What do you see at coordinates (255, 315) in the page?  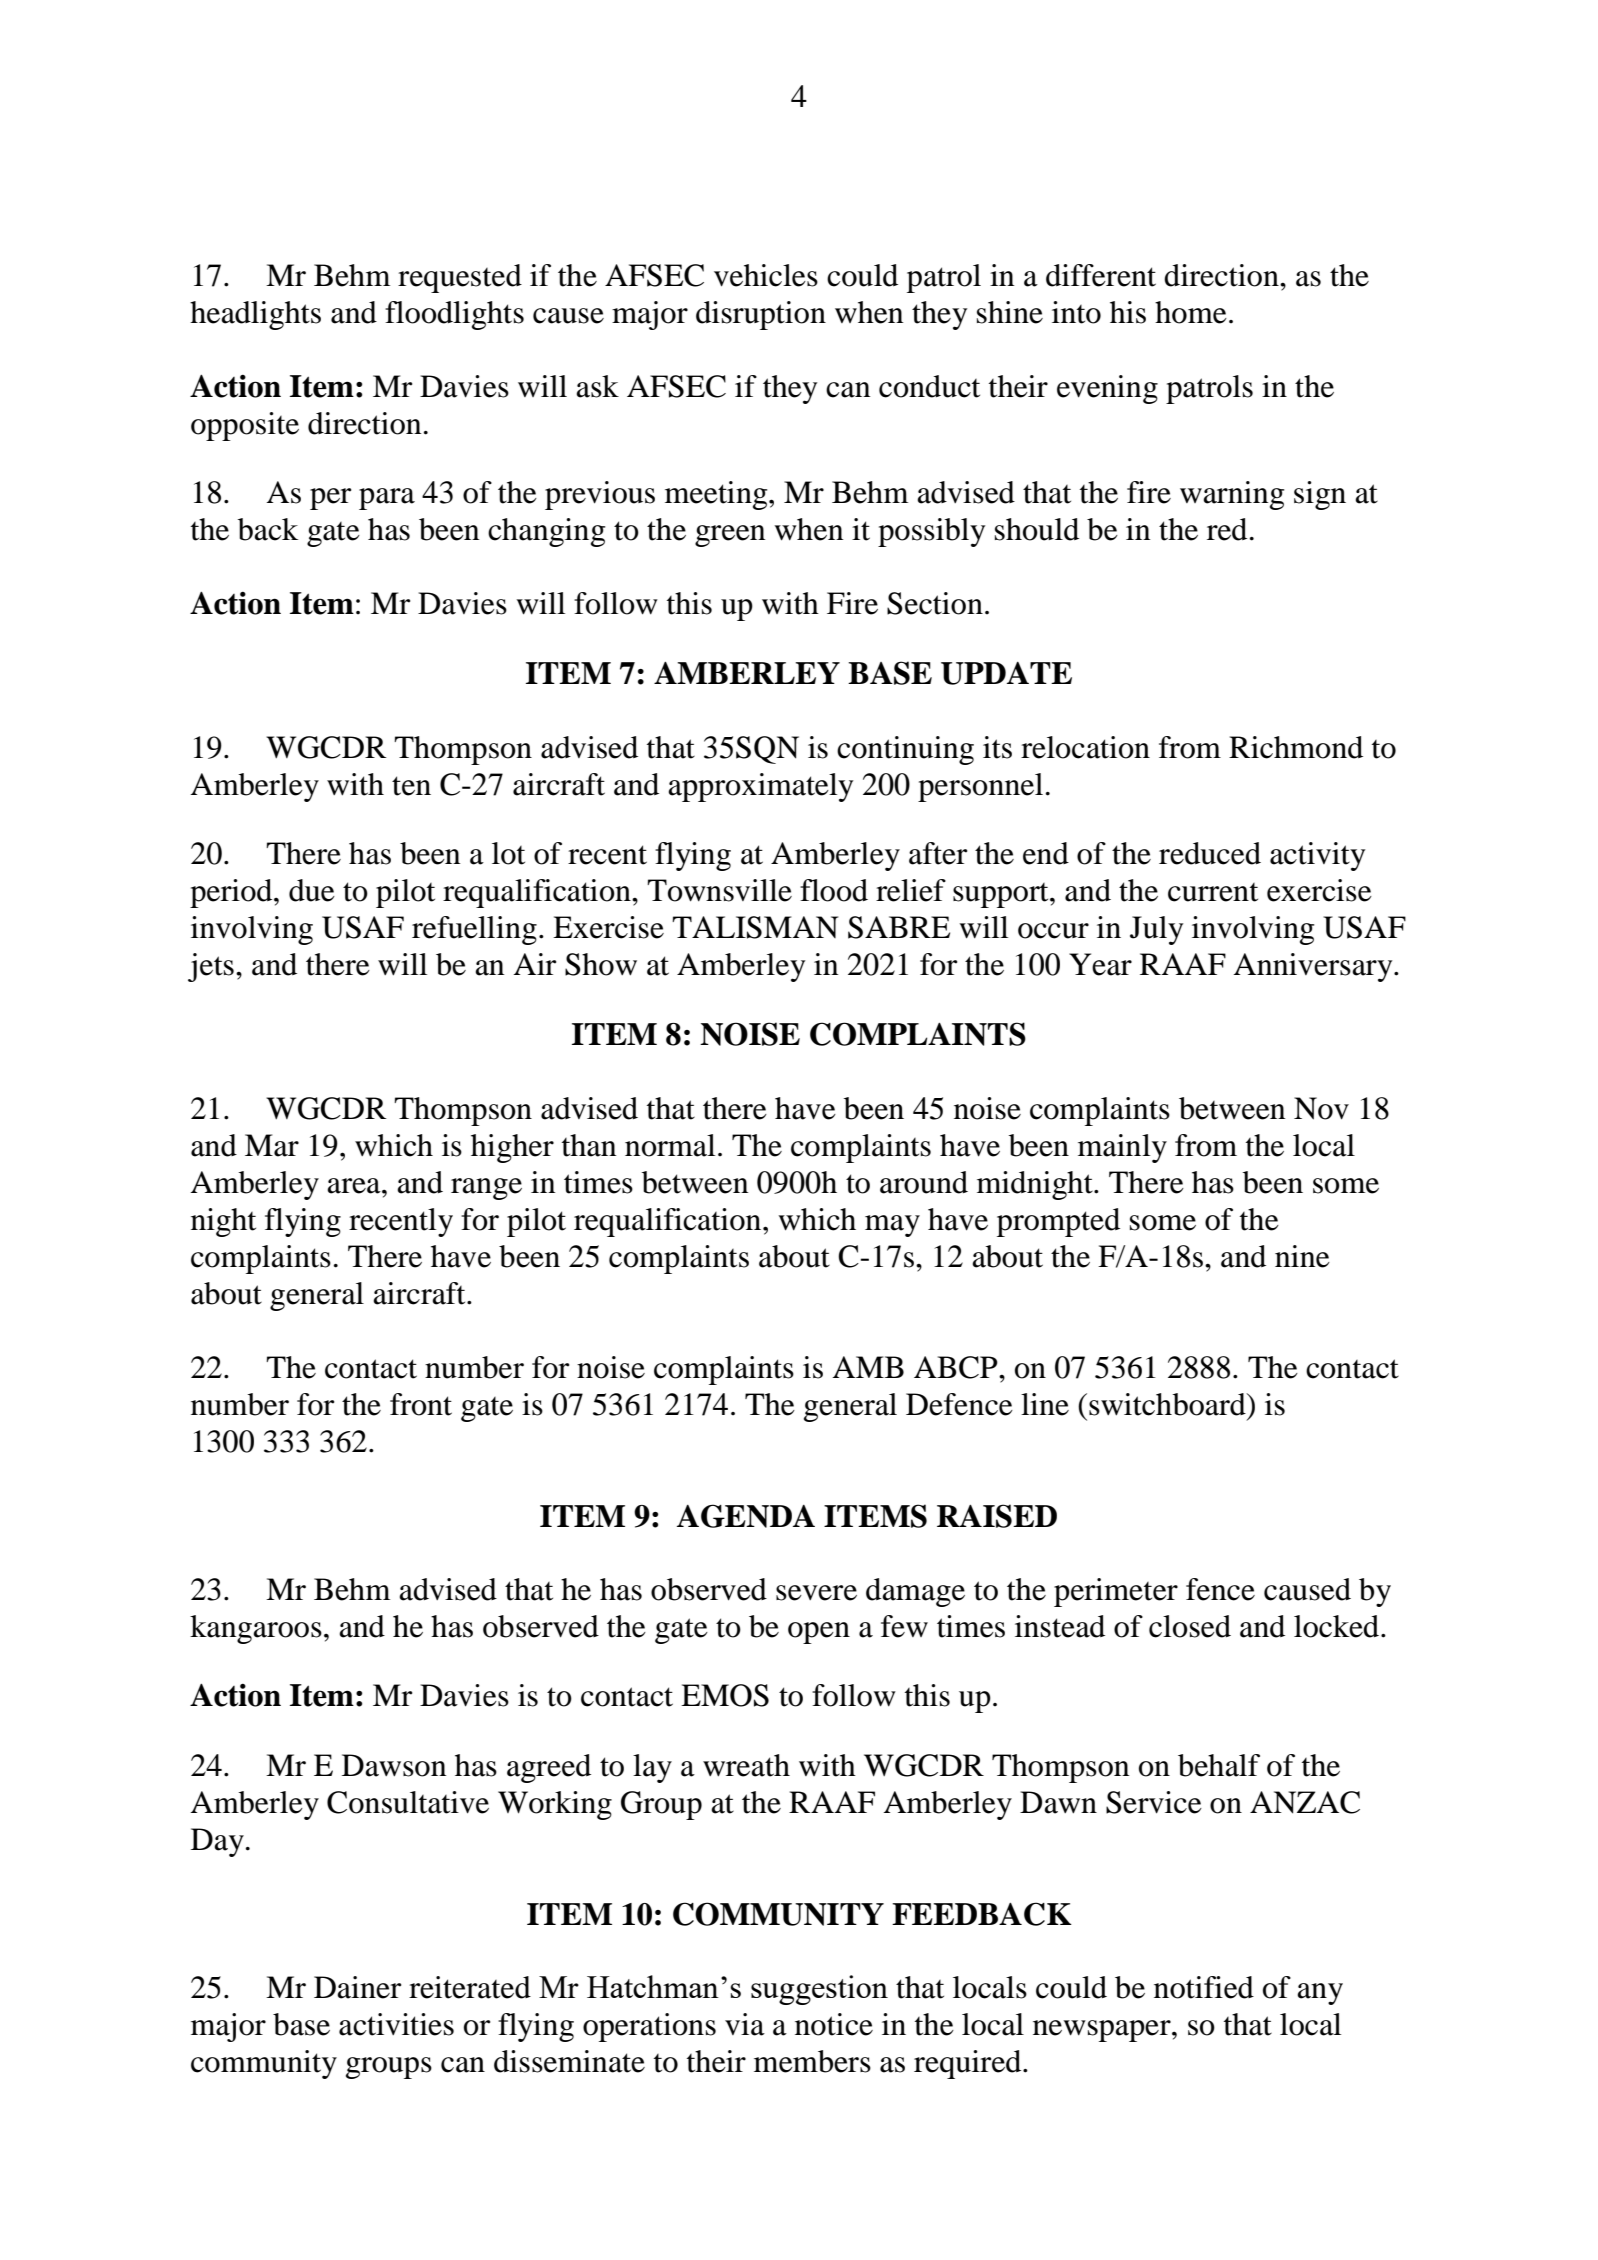 I see `headlights` at bounding box center [255, 315].
